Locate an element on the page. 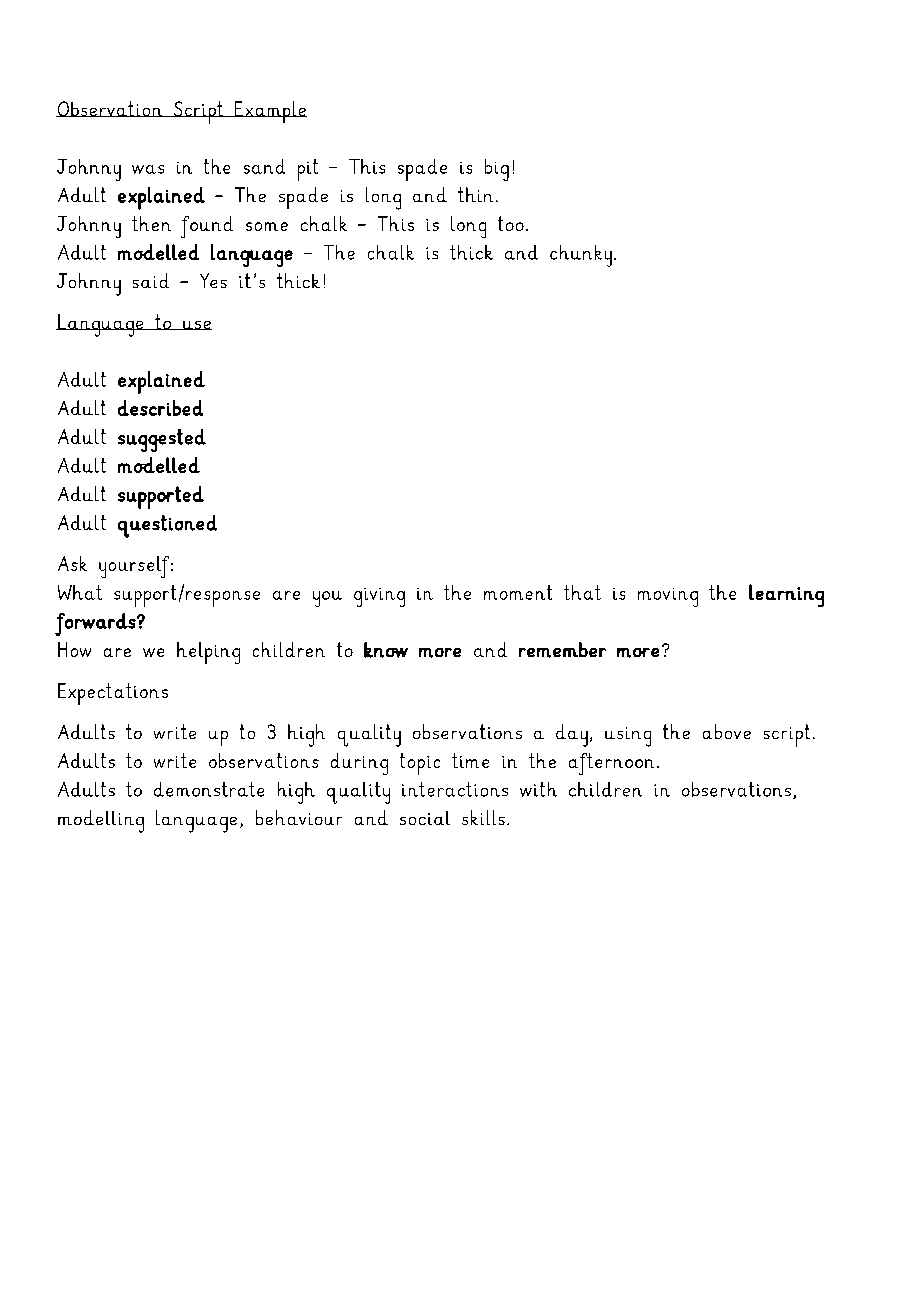 This document has height=1308, width=924. yourself is located at coordinates (135, 567).
